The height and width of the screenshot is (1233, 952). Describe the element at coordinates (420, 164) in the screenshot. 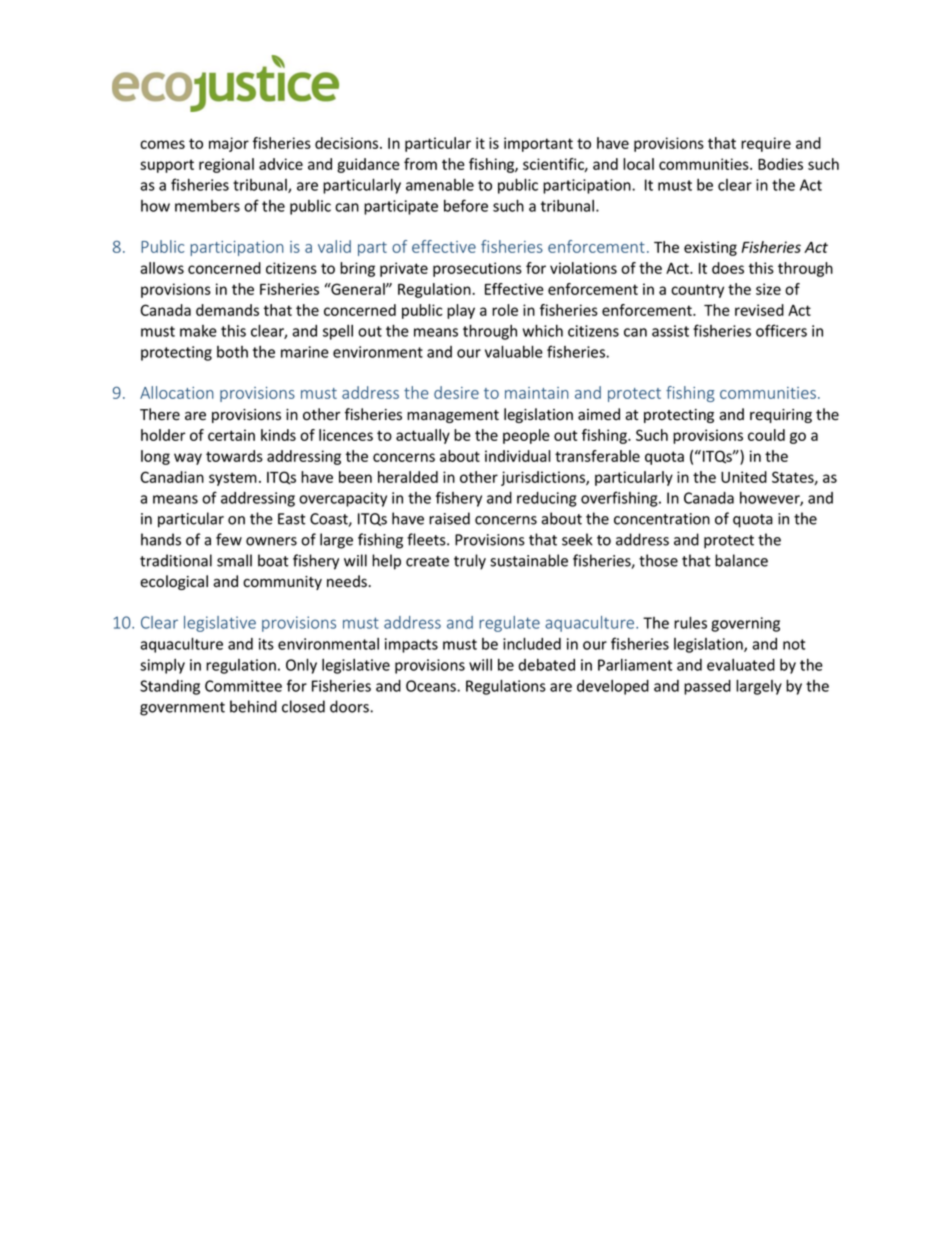

I see `from` at that location.
